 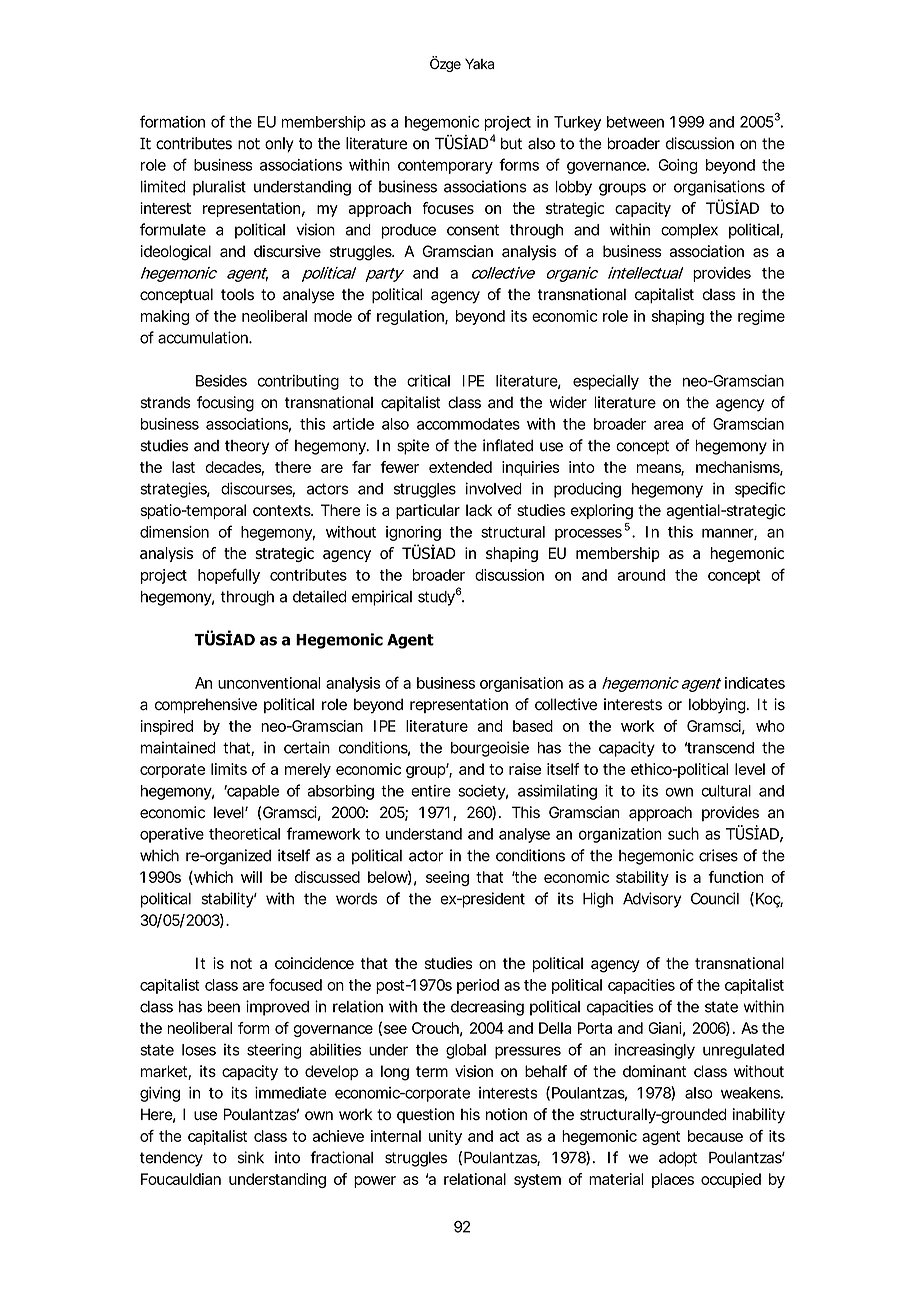 I want to click on such, so click(x=683, y=833).
